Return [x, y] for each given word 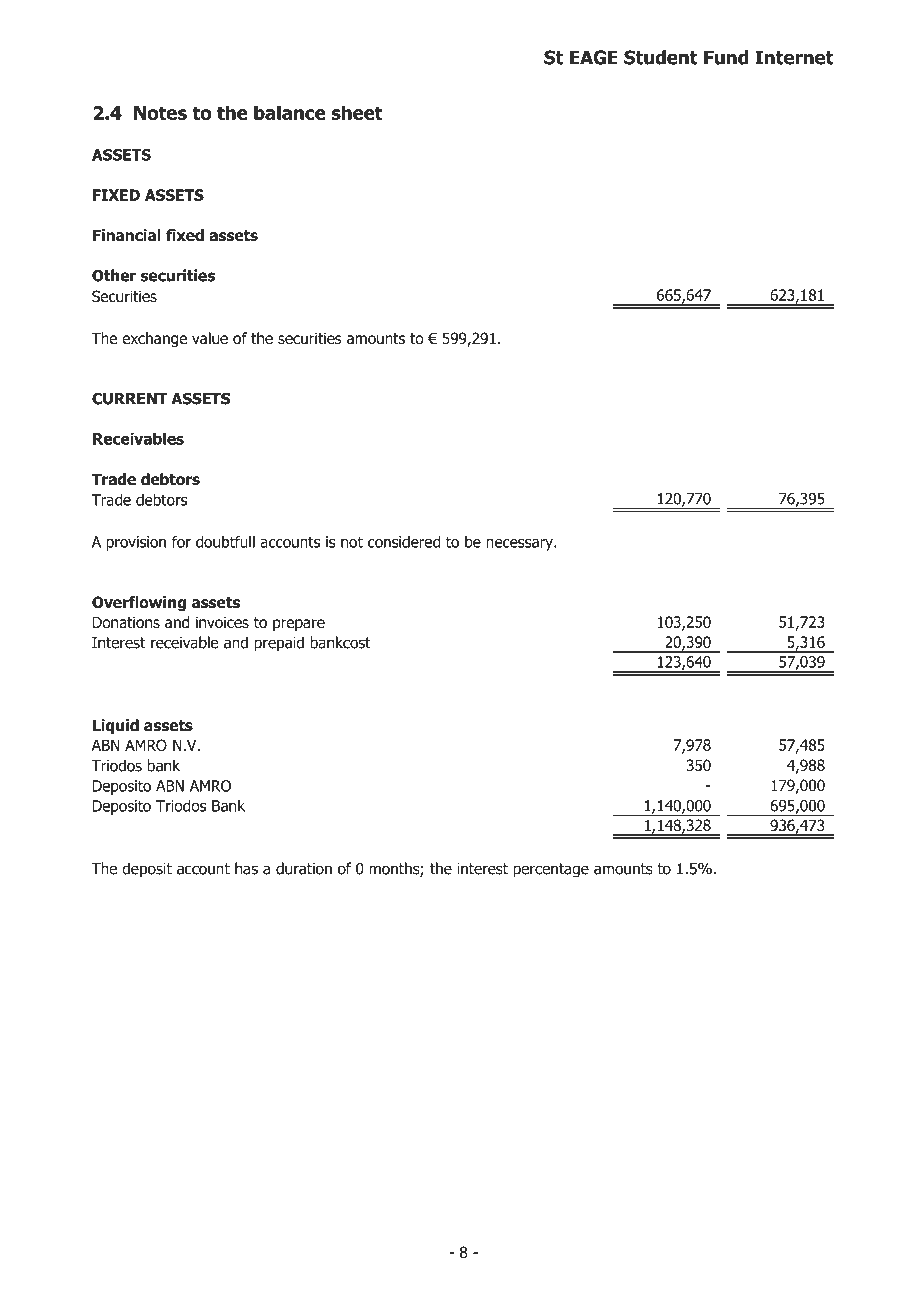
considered [404, 542]
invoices [222, 622]
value [210, 338]
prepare [299, 625]
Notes [160, 113]
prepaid [279, 644]
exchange [154, 339]
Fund [726, 57]
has [246, 868]
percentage [551, 870]
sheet [357, 112]
